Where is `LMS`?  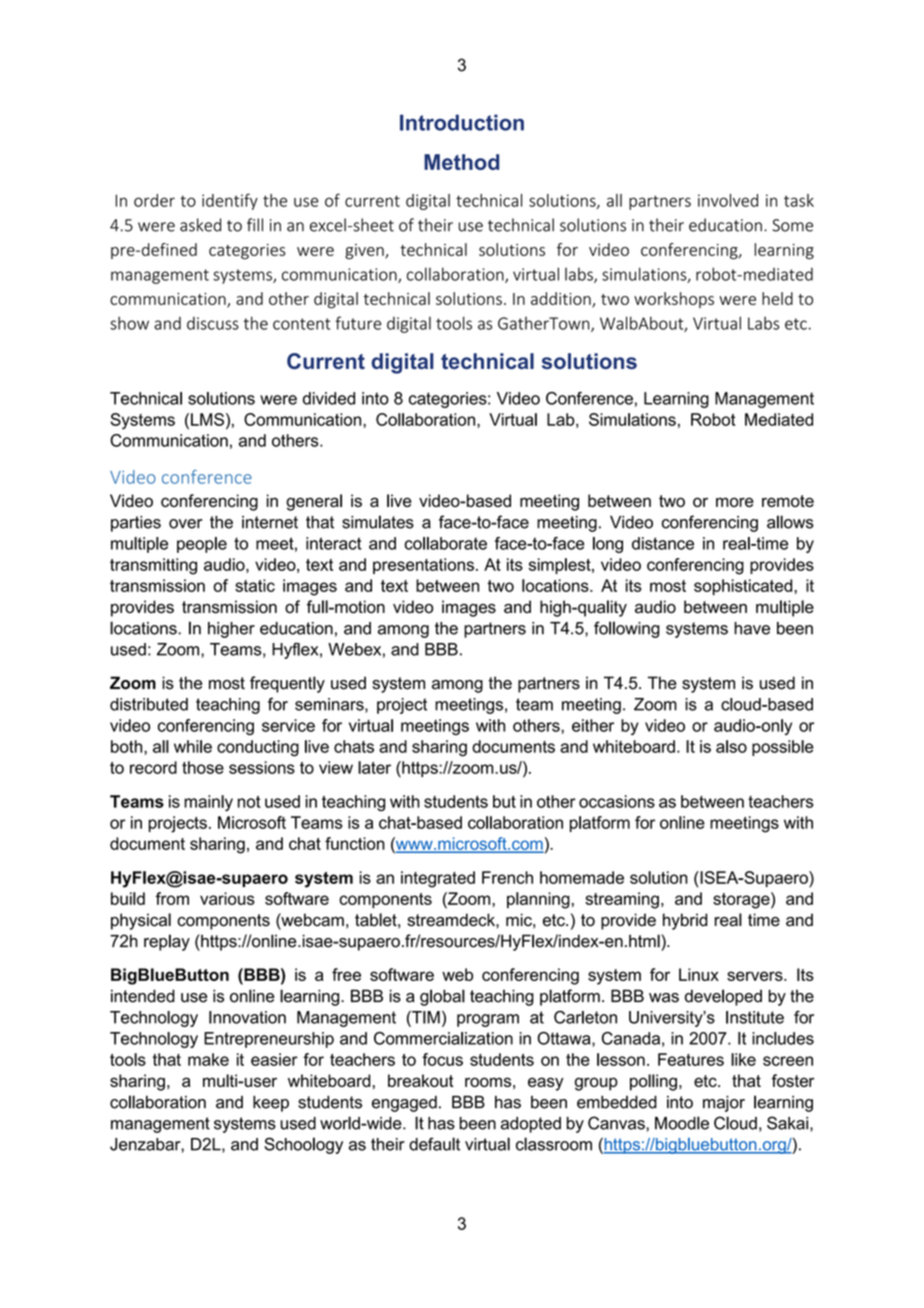 LMS is located at coordinates (207, 419).
